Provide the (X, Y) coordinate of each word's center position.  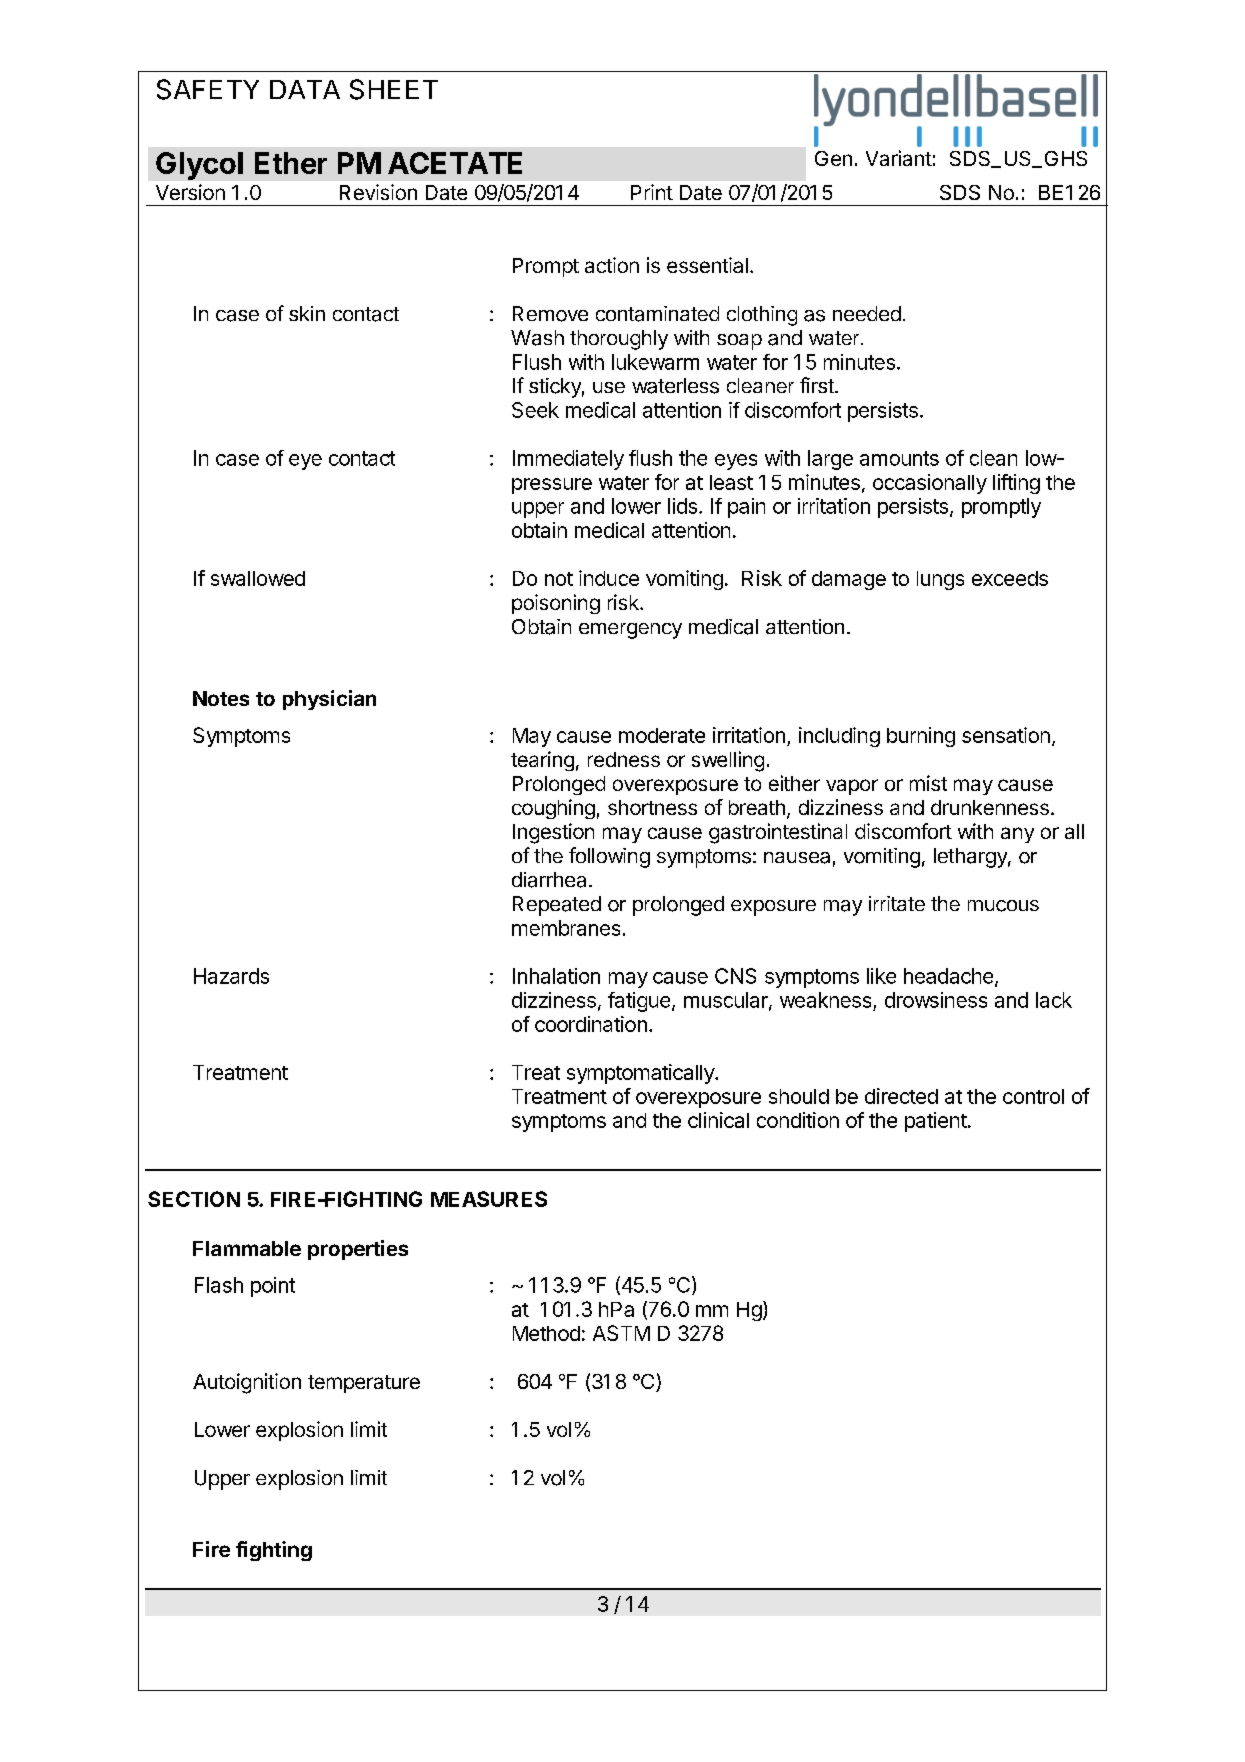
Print (652, 192)
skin (307, 313)
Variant (899, 158)
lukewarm (655, 362)
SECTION (194, 1199)
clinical (718, 1120)
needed (867, 313)
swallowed (258, 578)
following (609, 857)
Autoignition (247, 1383)
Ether (291, 163)
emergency (630, 631)
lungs (940, 580)
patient (936, 1122)
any (1017, 835)
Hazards (231, 976)
